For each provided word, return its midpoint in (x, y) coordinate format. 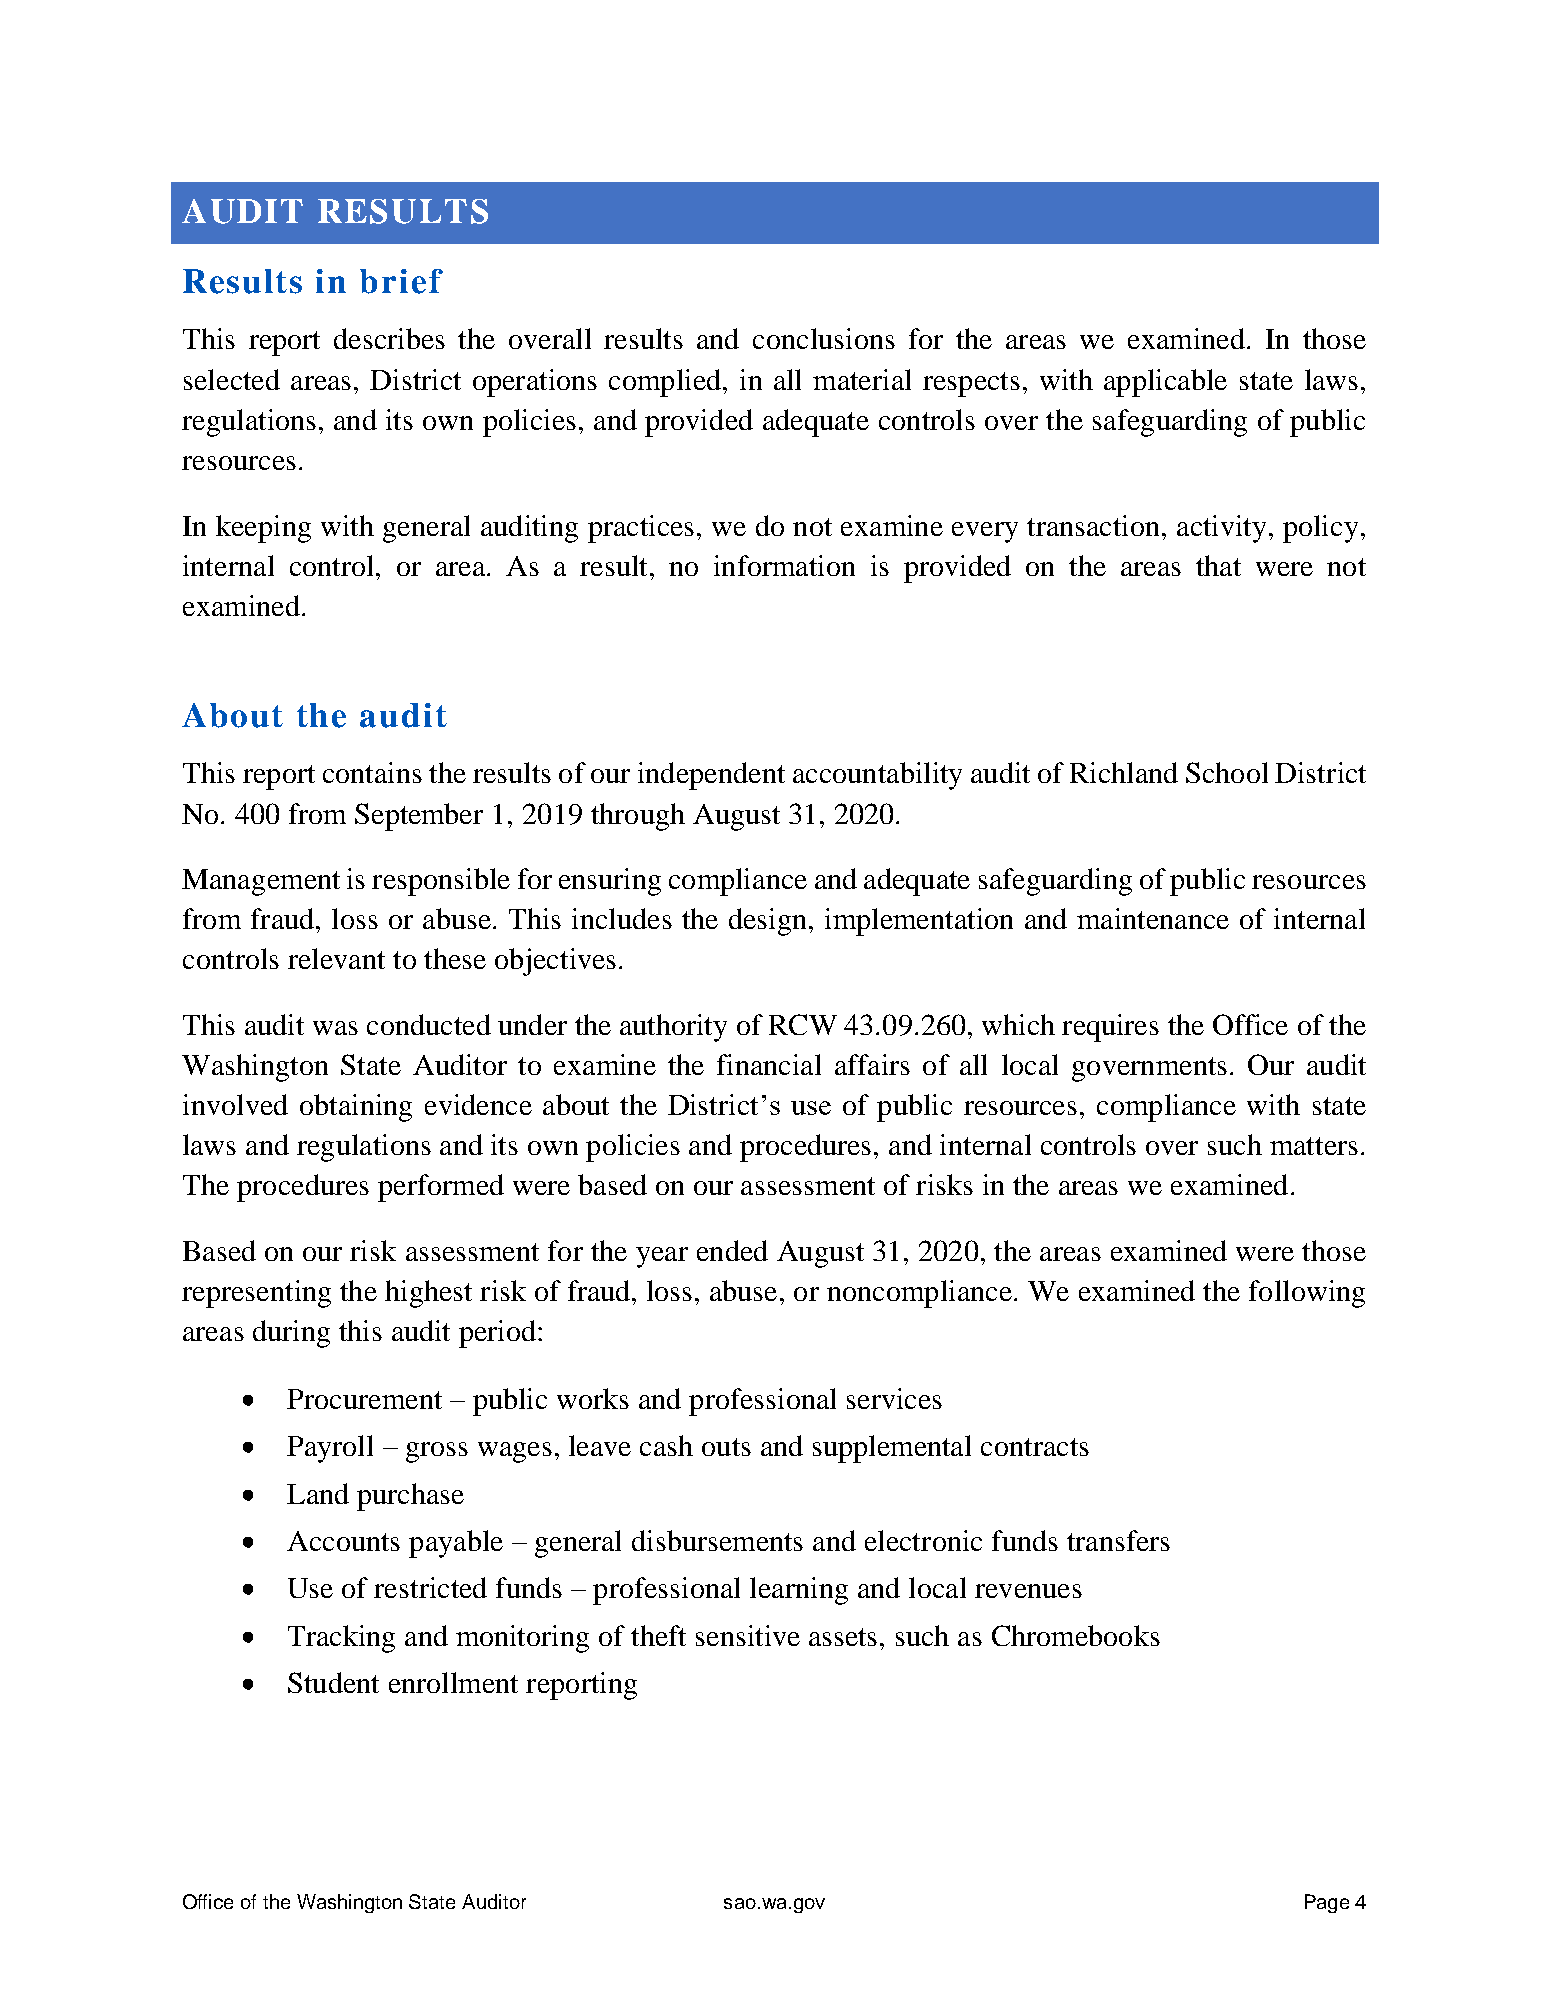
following (1307, 1294)
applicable (1165, 383)
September (419, 817)
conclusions (824, 338)
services (894, 1398)
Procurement (364, 1399)
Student (333, 1682)
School (1227, 772)
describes (389, 338)
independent (711, 776)
